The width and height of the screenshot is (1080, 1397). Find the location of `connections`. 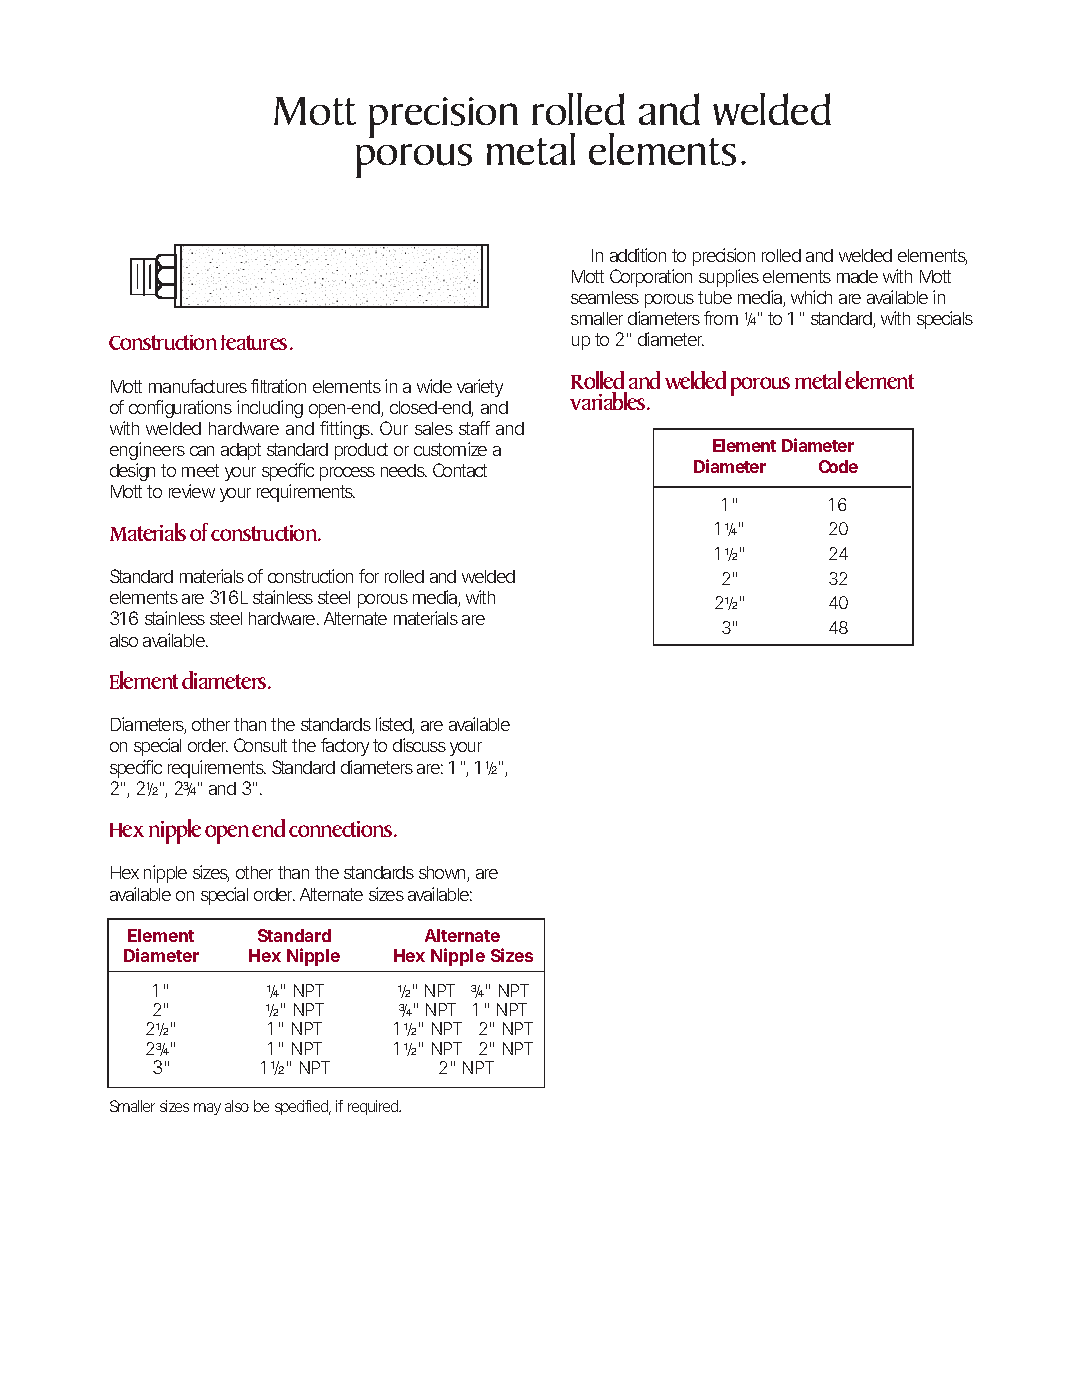

connections is located at coordinates (342, 829).
